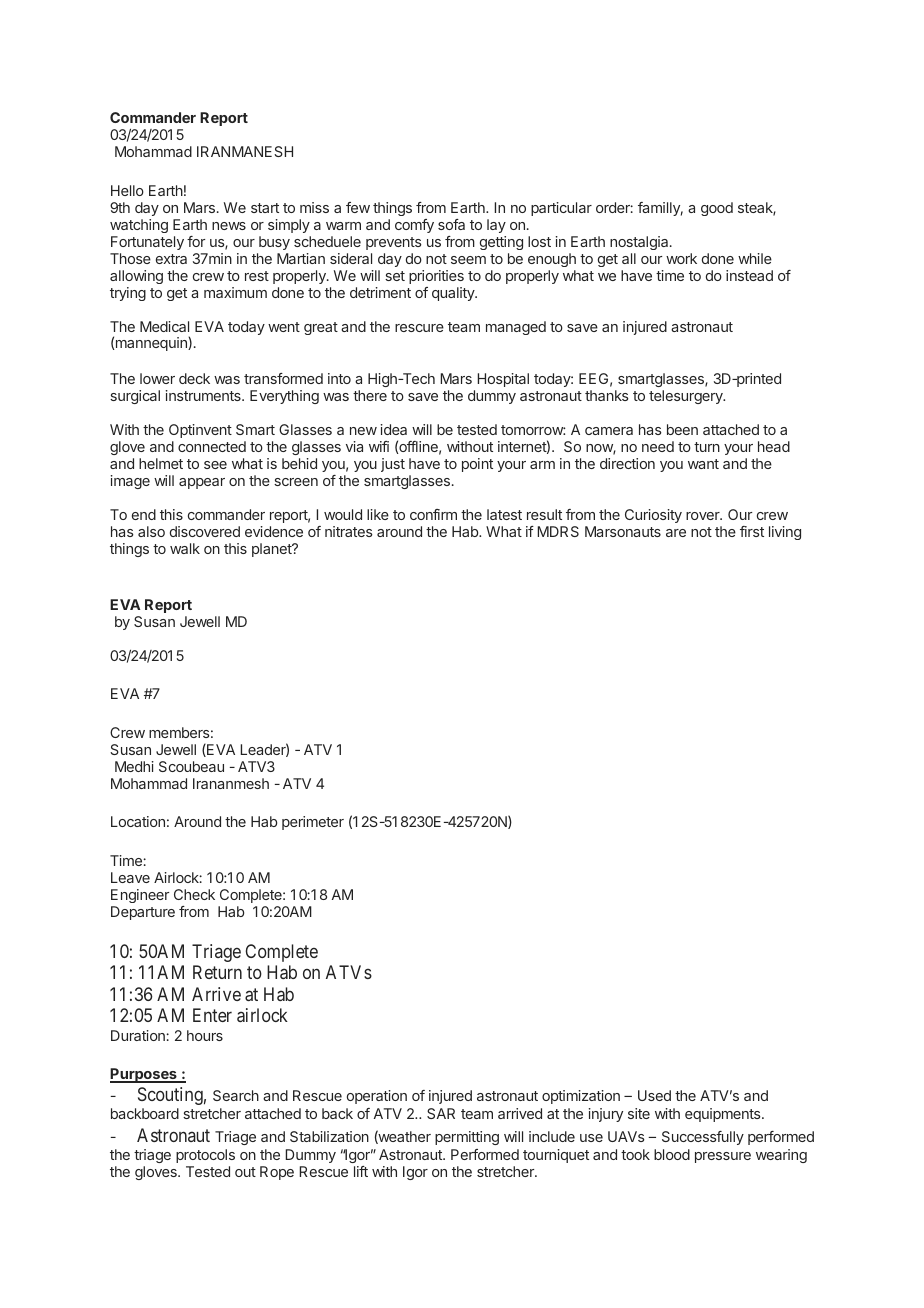 This page has height=1308, width=924. What do you see at coordinates (229, 226) in the page?
I see `news` at bounding box center [229, 226].
